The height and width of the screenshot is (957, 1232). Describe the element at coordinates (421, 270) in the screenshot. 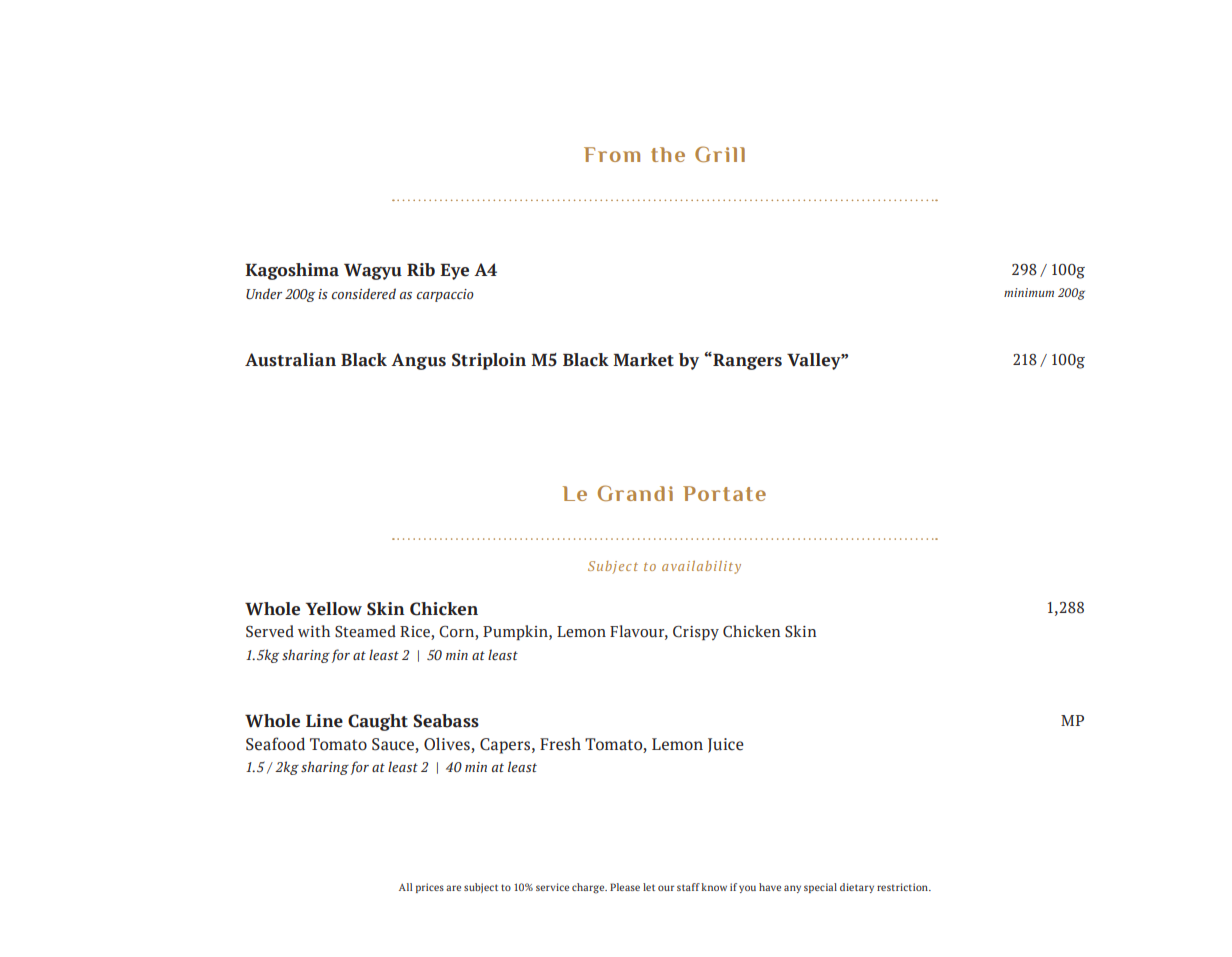

I see `Rib` at that location.
